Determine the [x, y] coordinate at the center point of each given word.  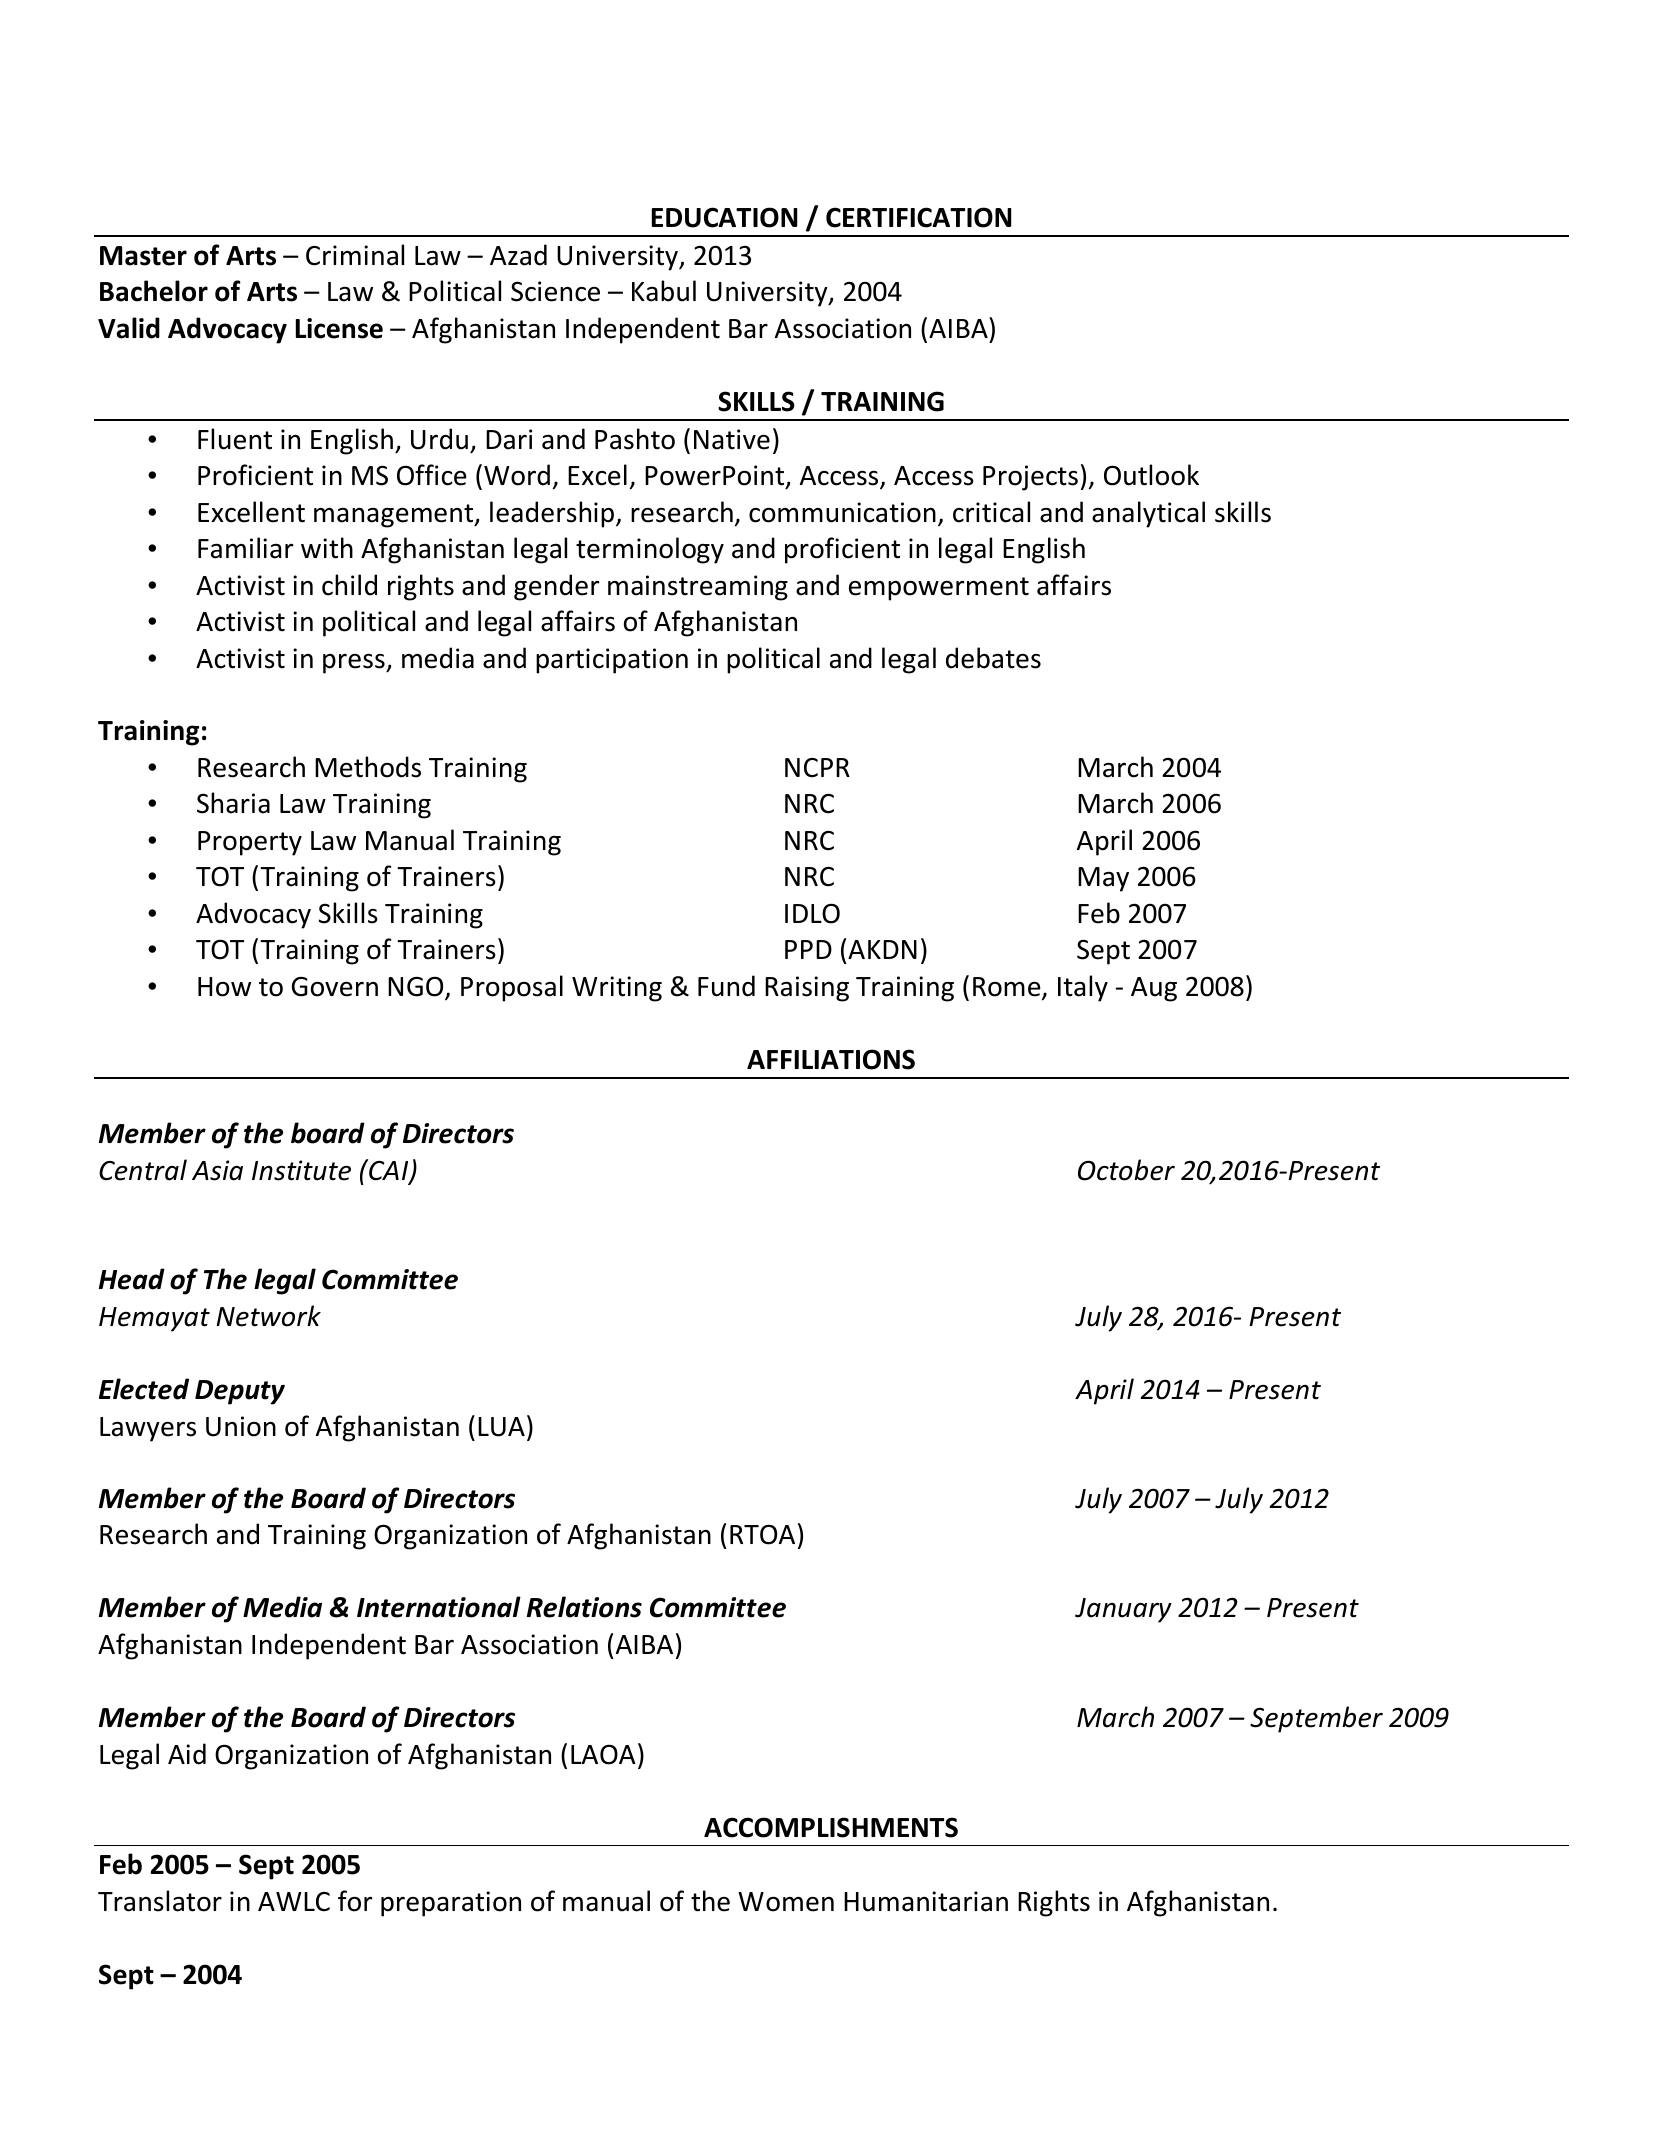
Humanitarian [926, 1901]
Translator [160, 1901]
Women [786, 1902]
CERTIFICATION [919, 217]
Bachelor [154, 291]
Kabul [664, 291]
